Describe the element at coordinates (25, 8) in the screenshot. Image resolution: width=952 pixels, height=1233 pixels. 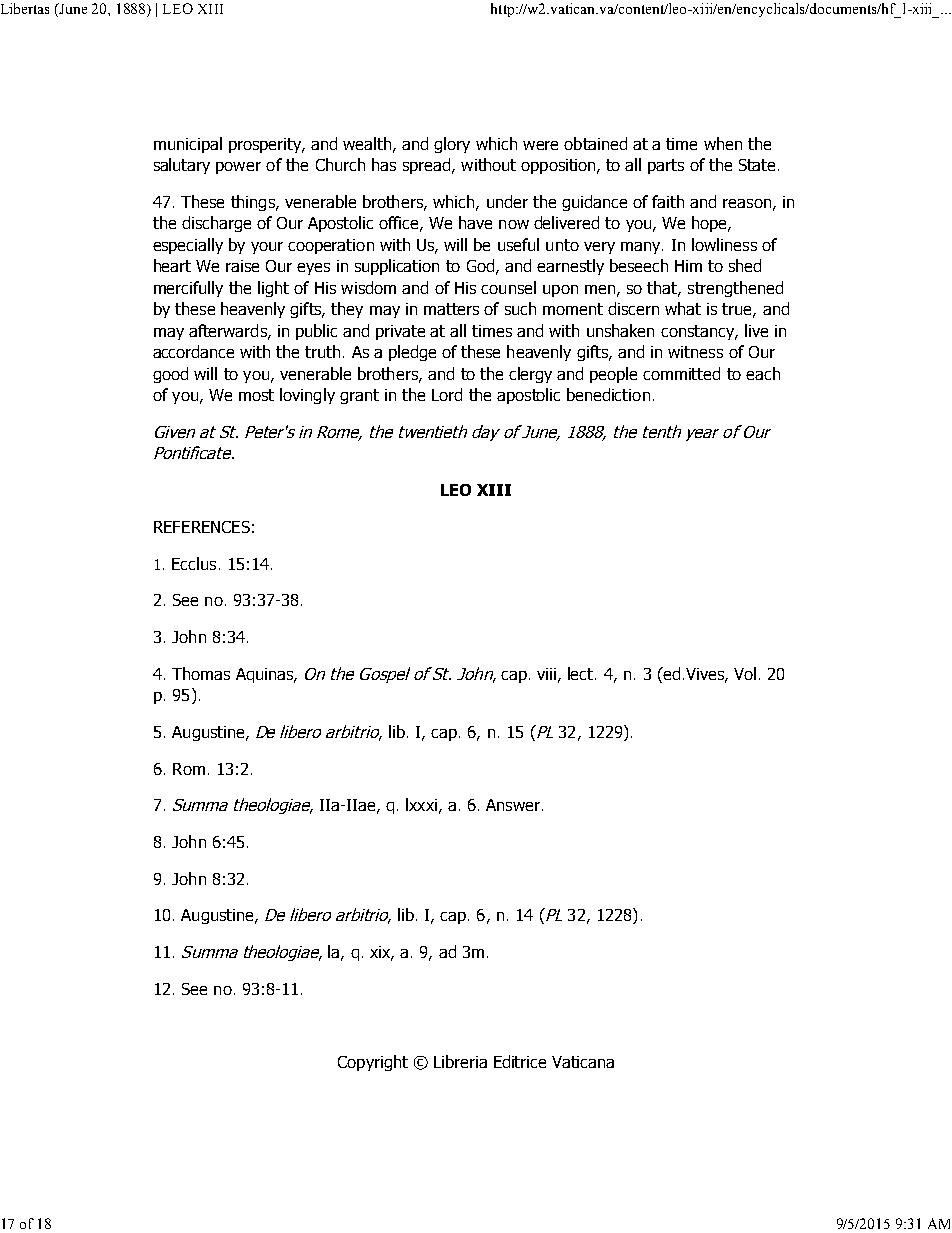
I see `Libertas` at that location.
